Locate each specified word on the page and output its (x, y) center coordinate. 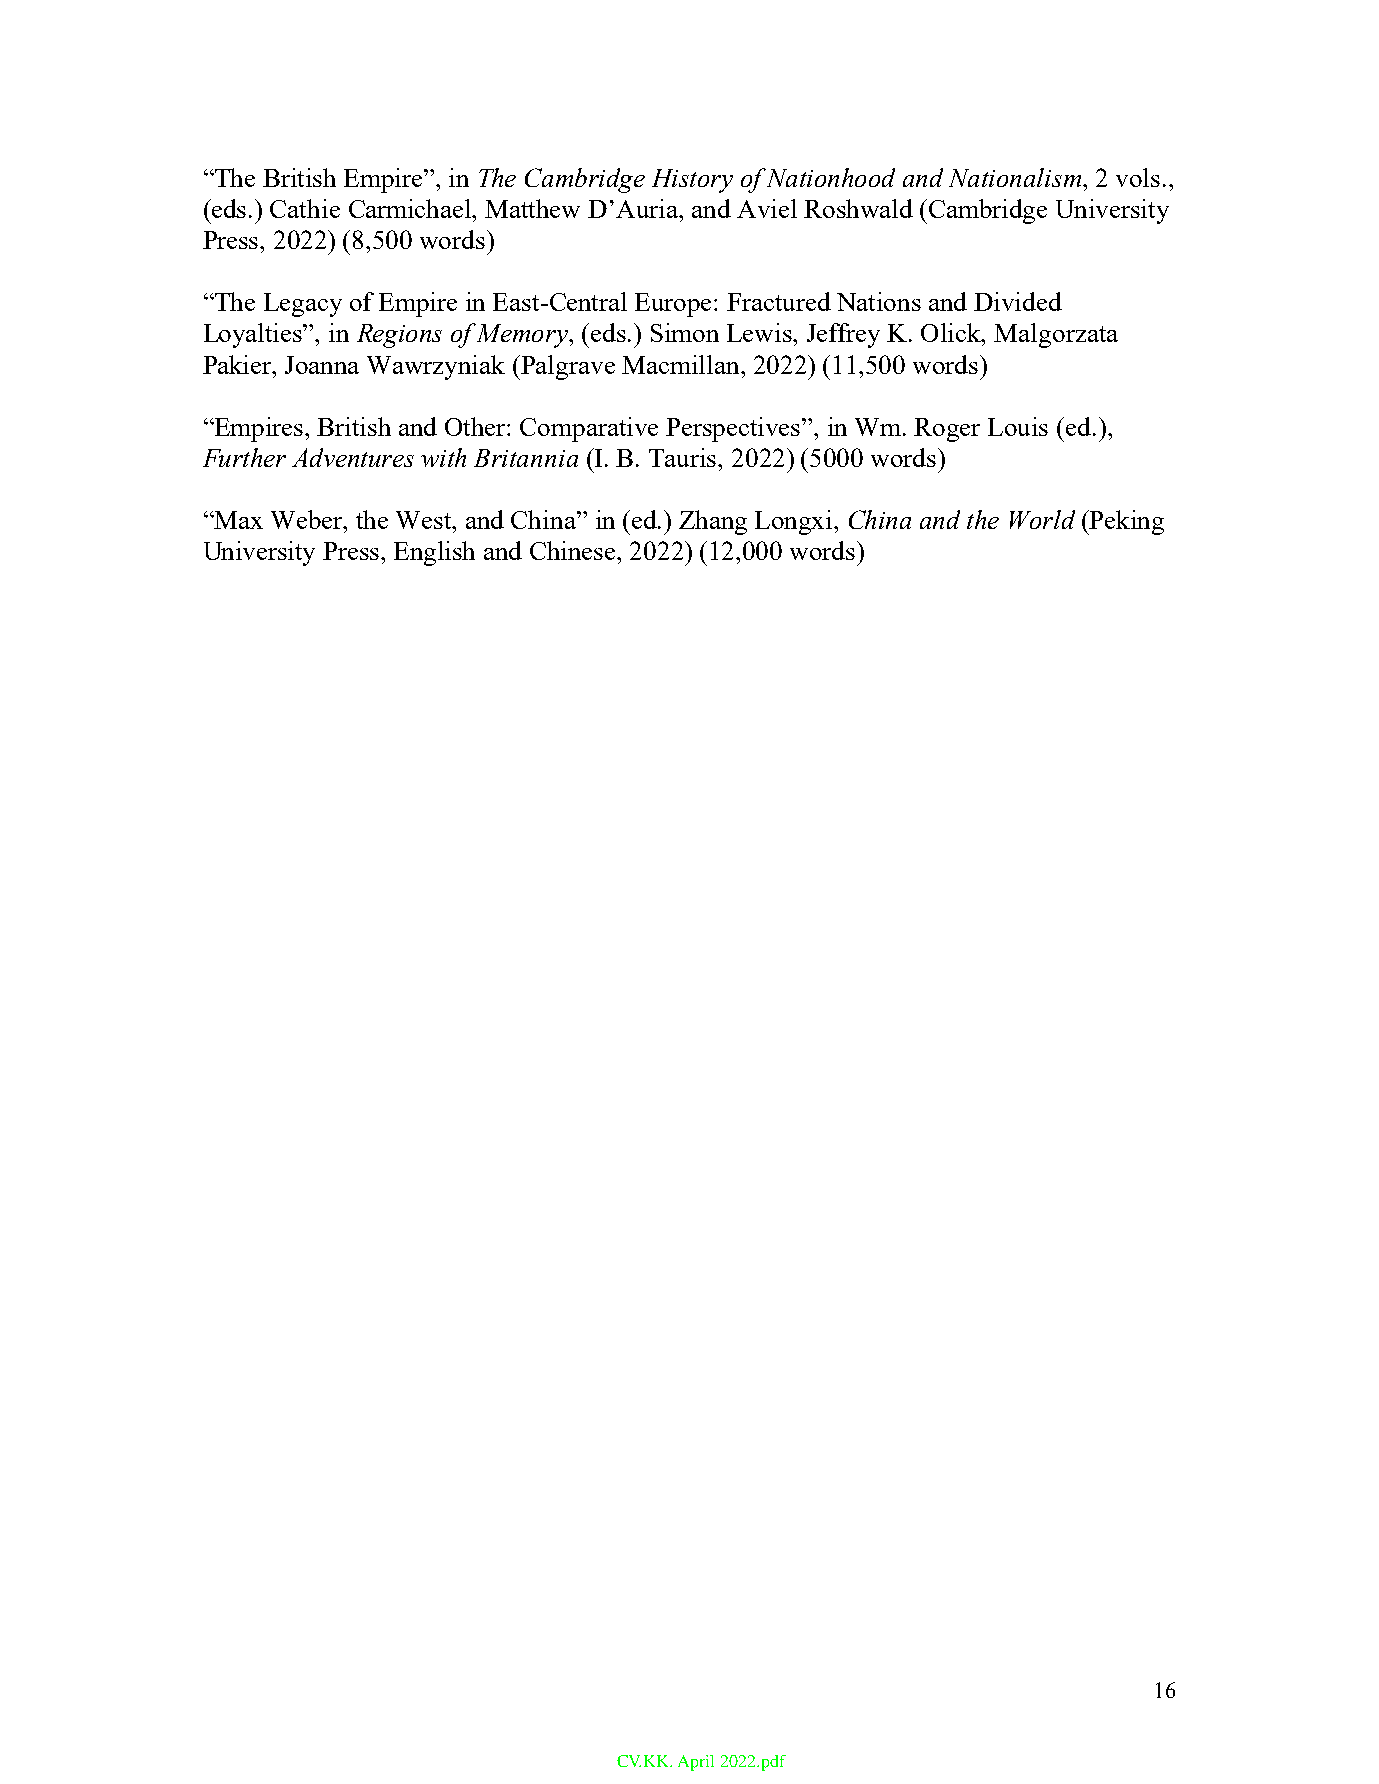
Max (238, 520)
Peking (1126, 522)
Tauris (684, 457)
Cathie (305, 208)
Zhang (713, 522)
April (696, 1763)
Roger (947, 430)
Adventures (353, 457)
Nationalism (1016, 177)
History (692, 181)
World (1042, 519)
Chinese (574, 550)
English (434, 553)
